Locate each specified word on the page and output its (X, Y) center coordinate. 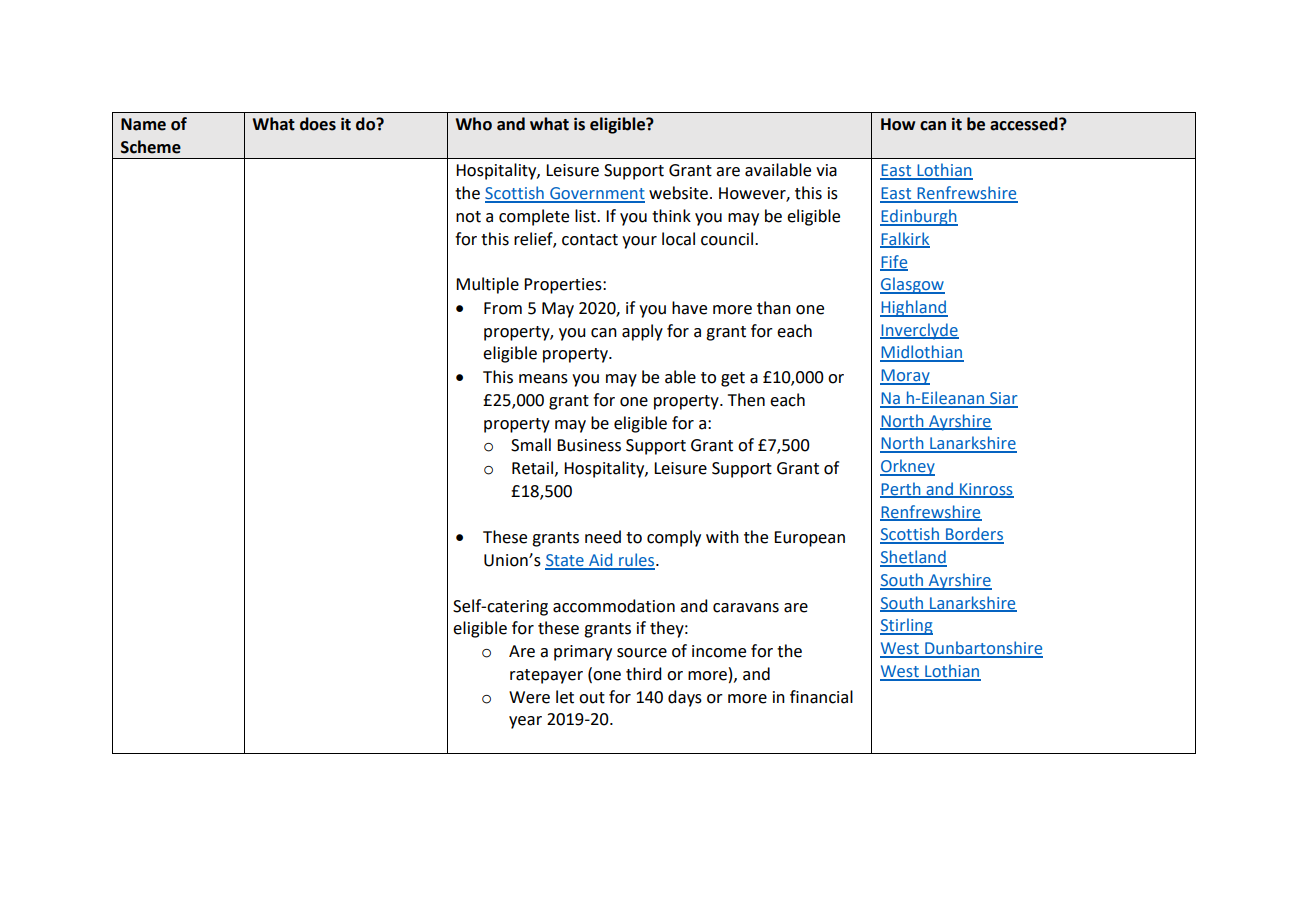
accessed (1025, 124)
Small (531, 445)
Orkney (907, 467)
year (525, 722)
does (318, 124)
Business (589, 445)
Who (473, 124)
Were (529, 697)
